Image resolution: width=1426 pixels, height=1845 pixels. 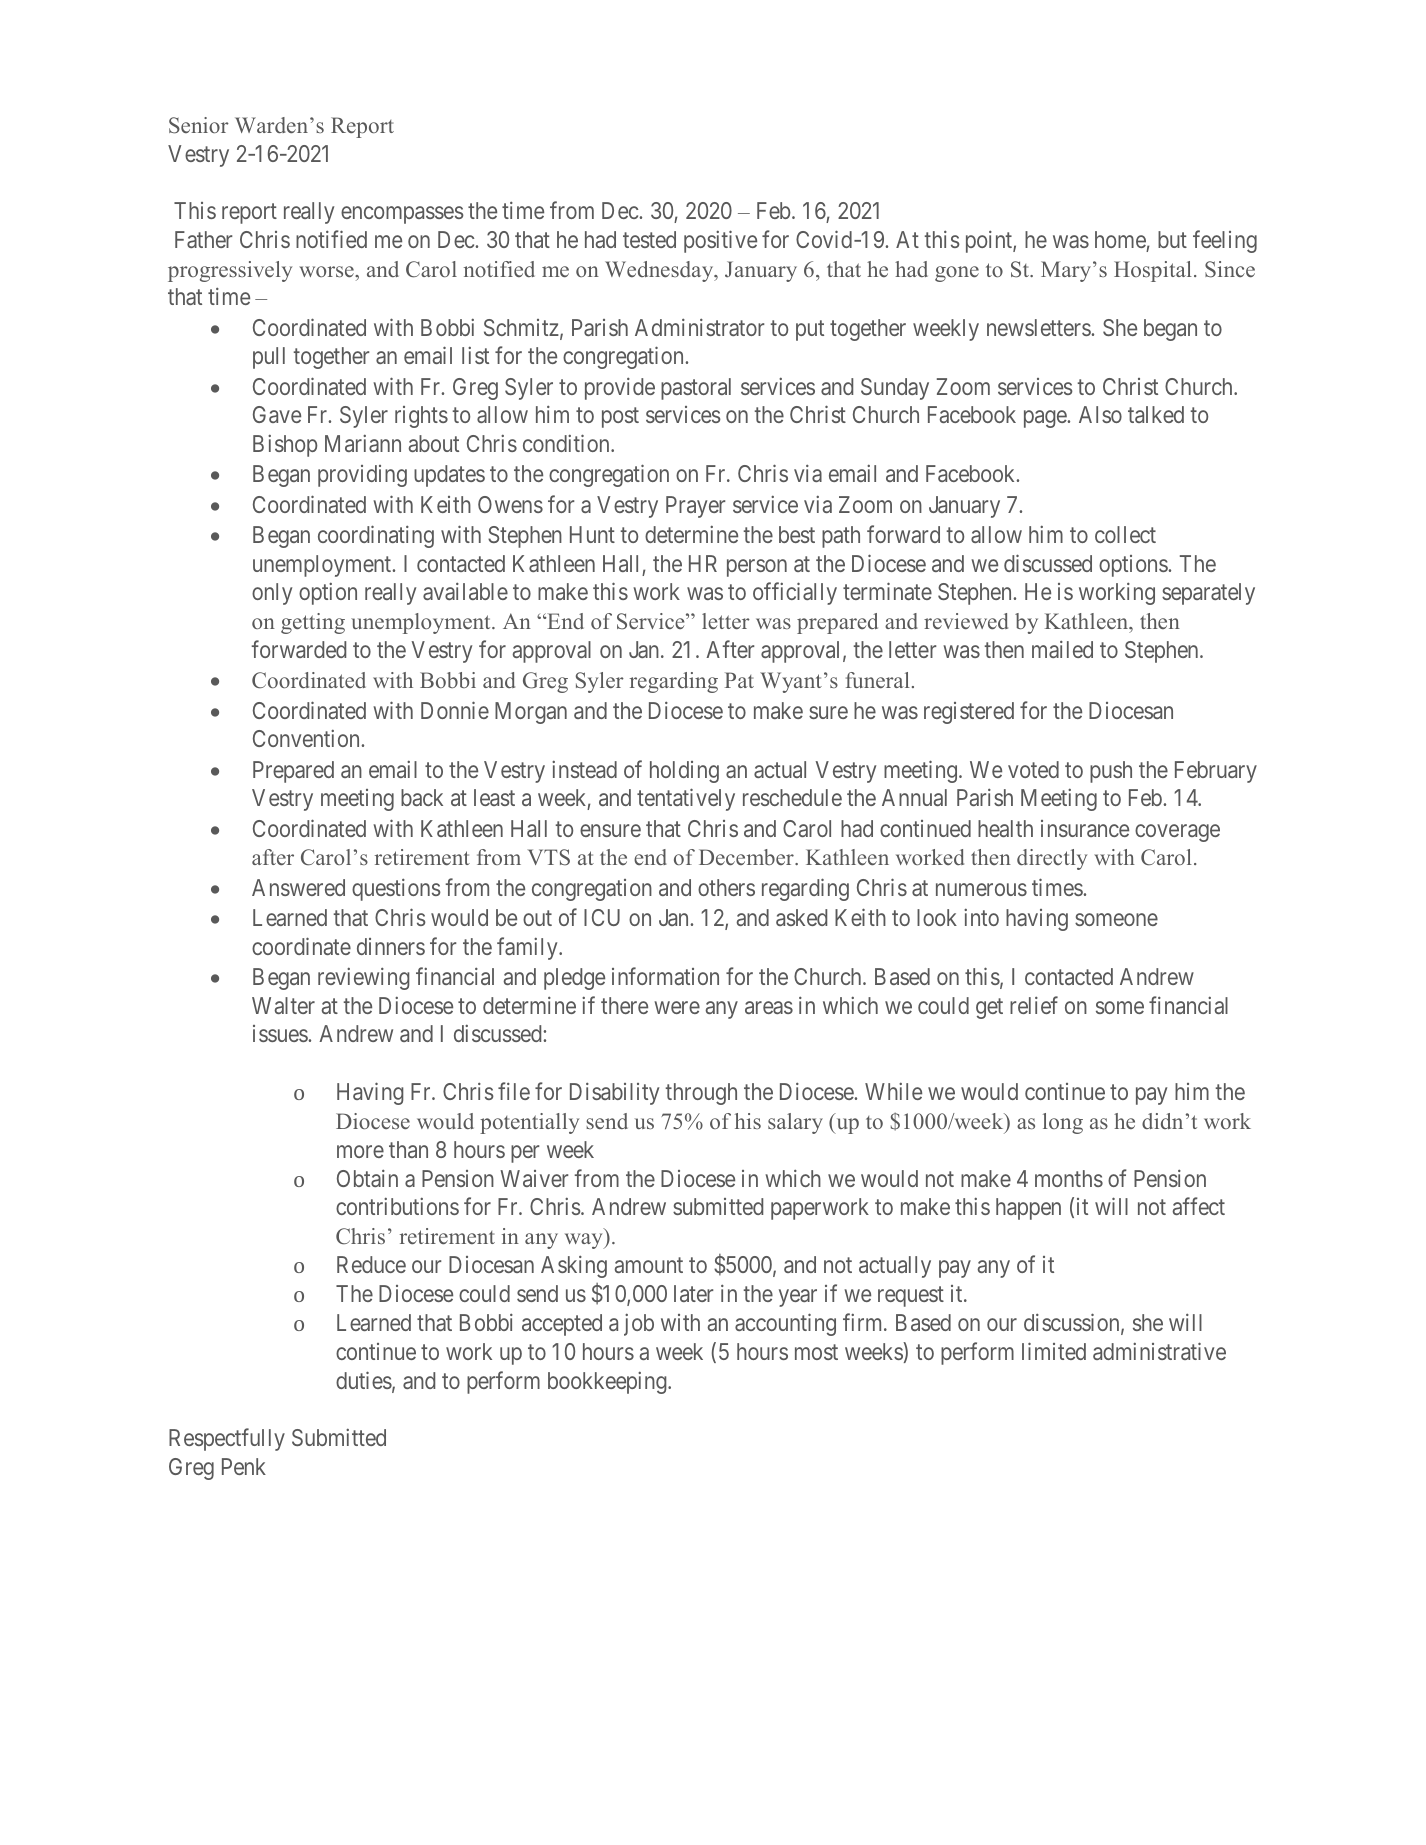 I want to click on home, so click(x=1120, y=239).
